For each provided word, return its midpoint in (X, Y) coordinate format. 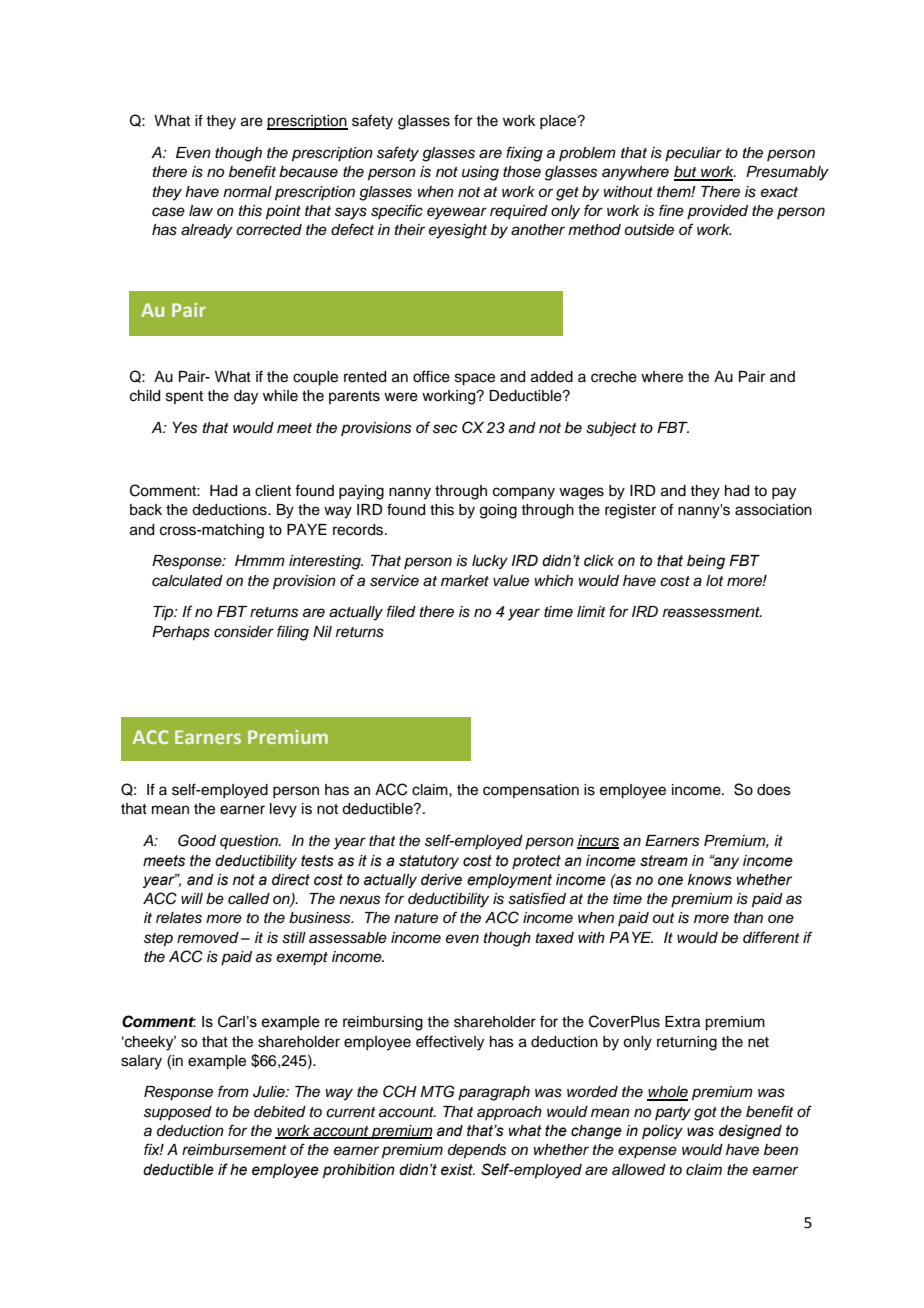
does (774, 790)
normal (247, 192)
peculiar (693, 154)
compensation (531, 791)
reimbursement (234, 1150)
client (273, 491)
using (480, 173)
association (773, 510)
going (498, 511)
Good (197, 840)
